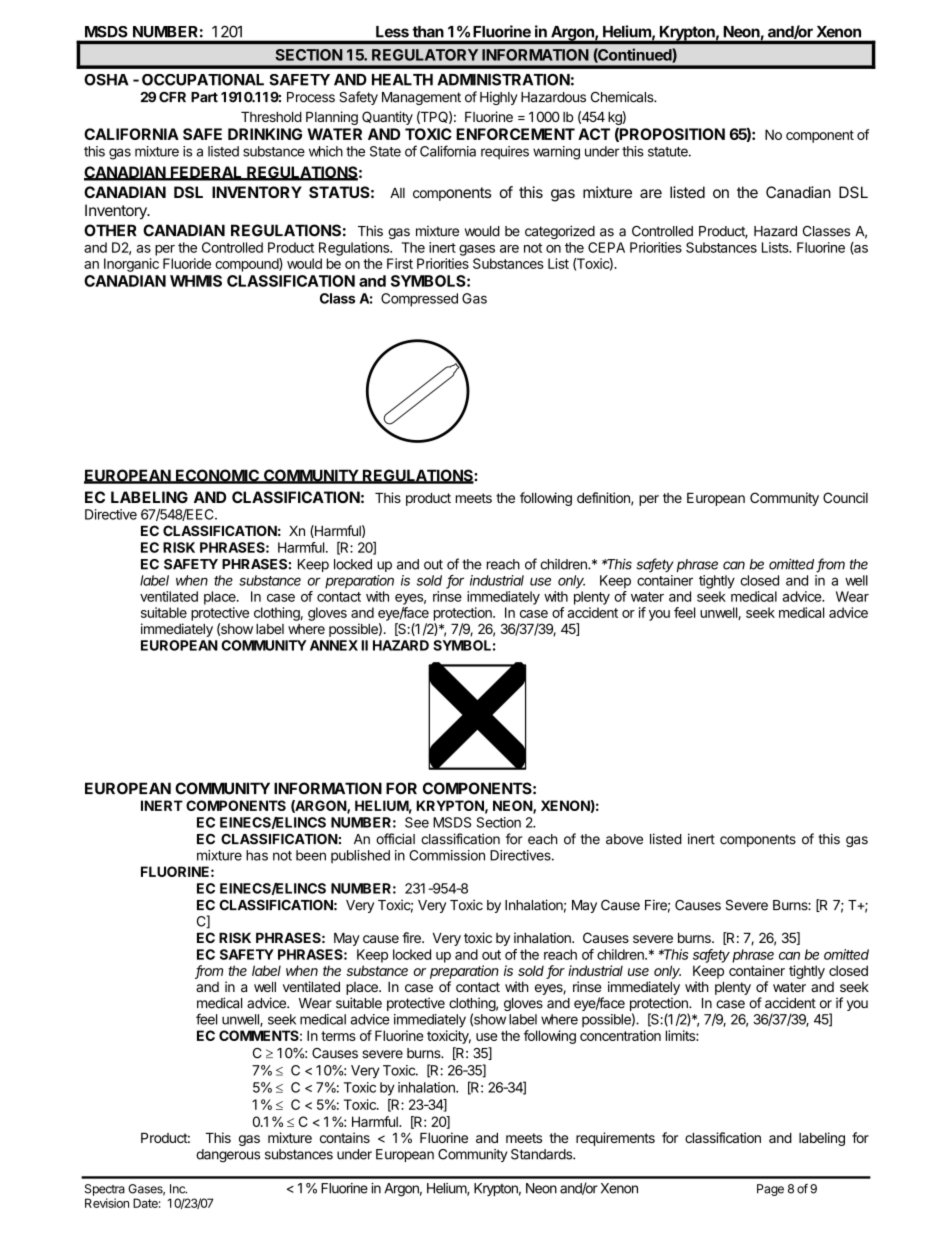 This image has width=952, height=1233. What do you see at coordinates (542, 1154) in the image?
I see `Standards` at bounding box center [542, 1154].
